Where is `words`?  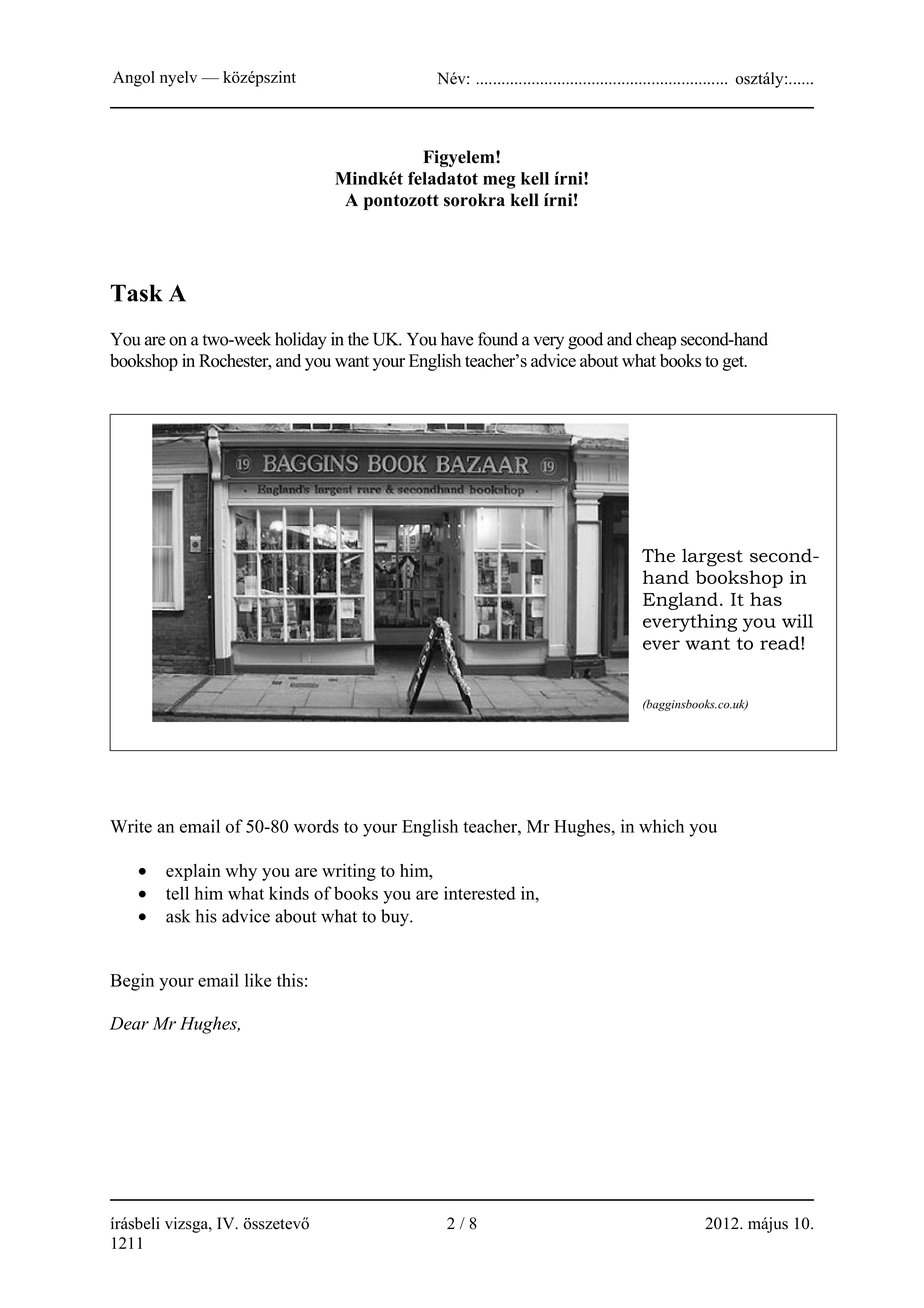 words is located at coordinates (316, 826).
